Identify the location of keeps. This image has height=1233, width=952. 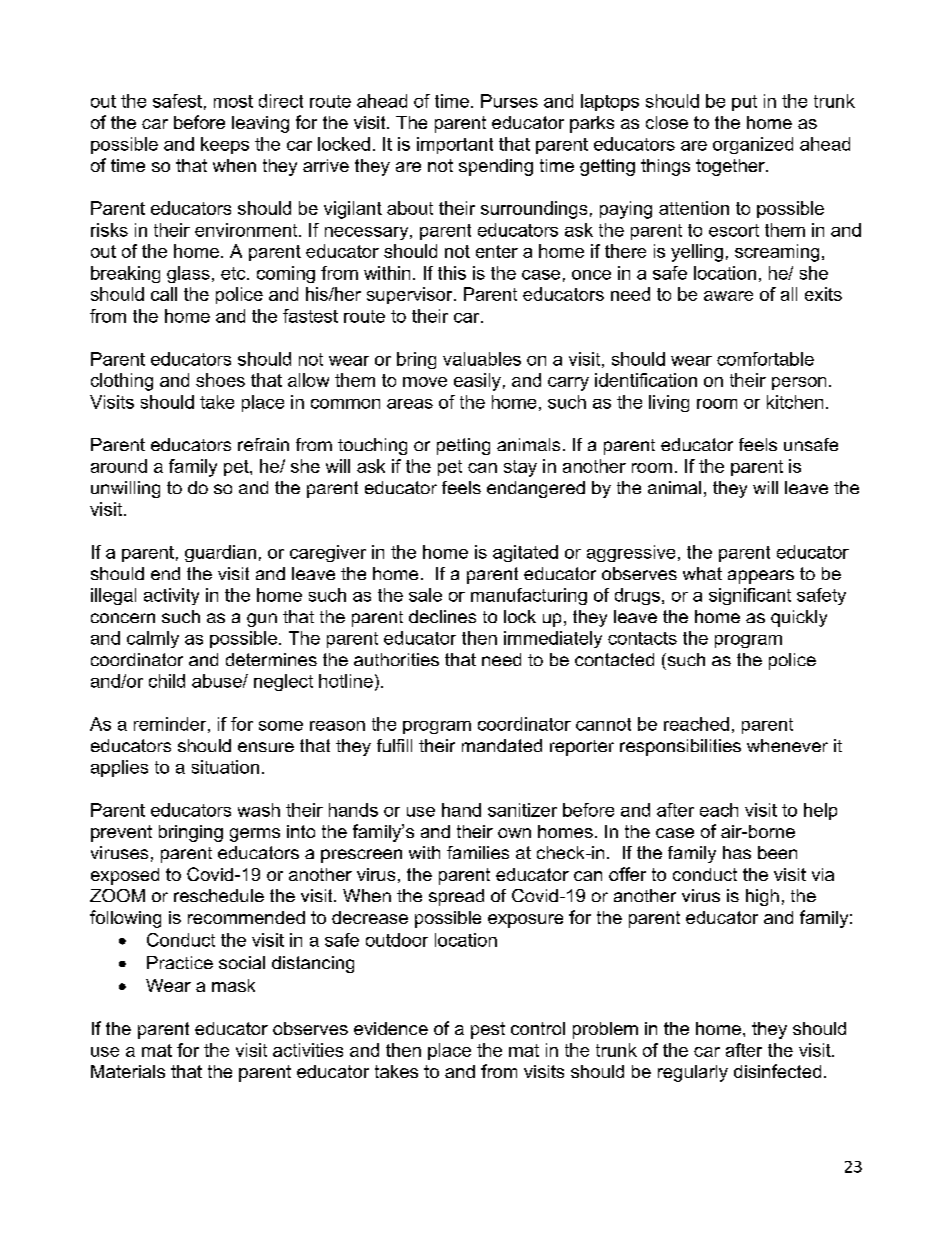
(225, 145).
